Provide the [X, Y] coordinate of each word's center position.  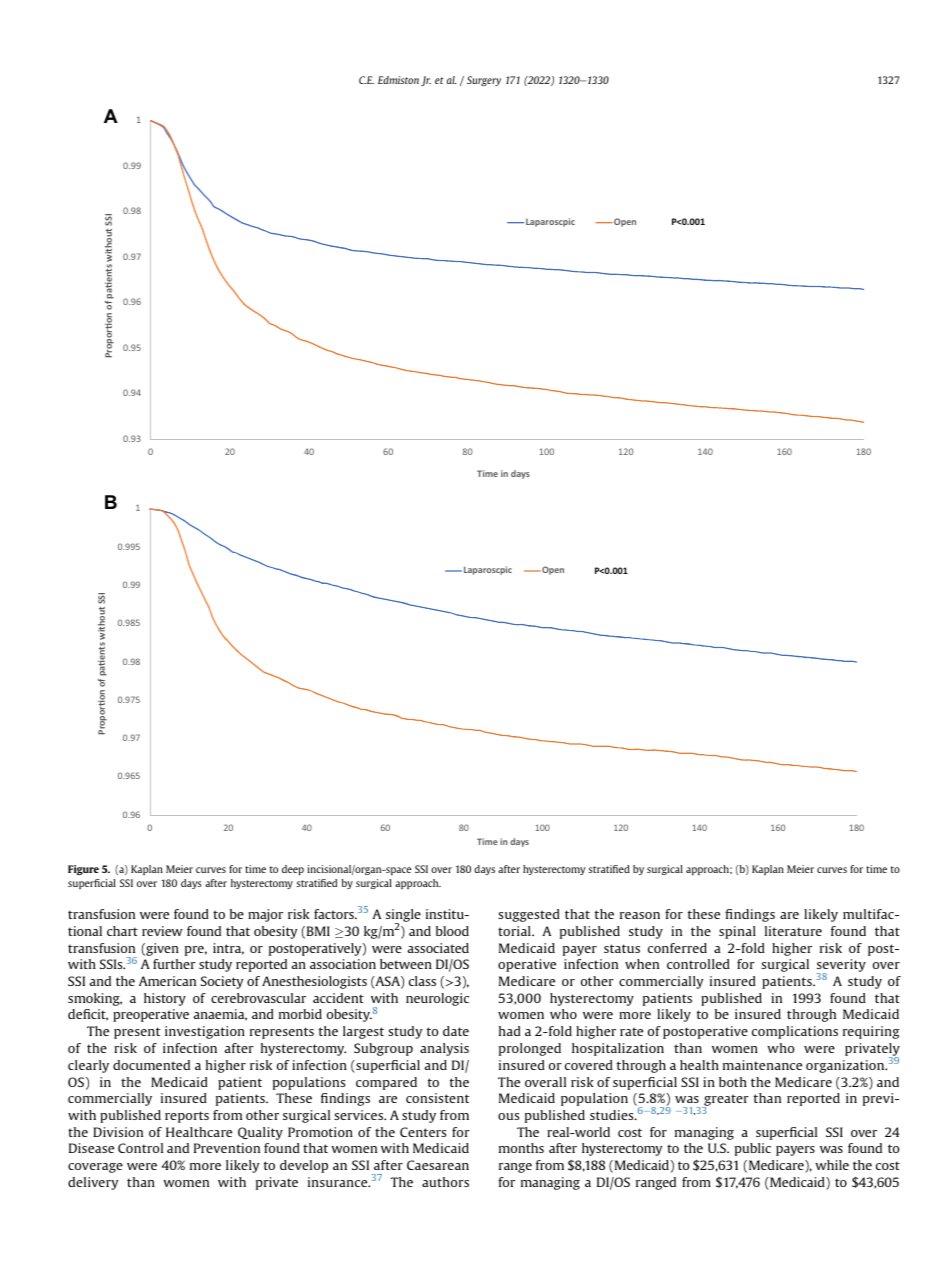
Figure [83, 870]
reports [187, 1117]
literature [793, 931]
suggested [529, 915]
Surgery [484, 81]
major [265, 915]
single [403, 917]
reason [640, 915]
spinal [737, 932]
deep [293, 870]
